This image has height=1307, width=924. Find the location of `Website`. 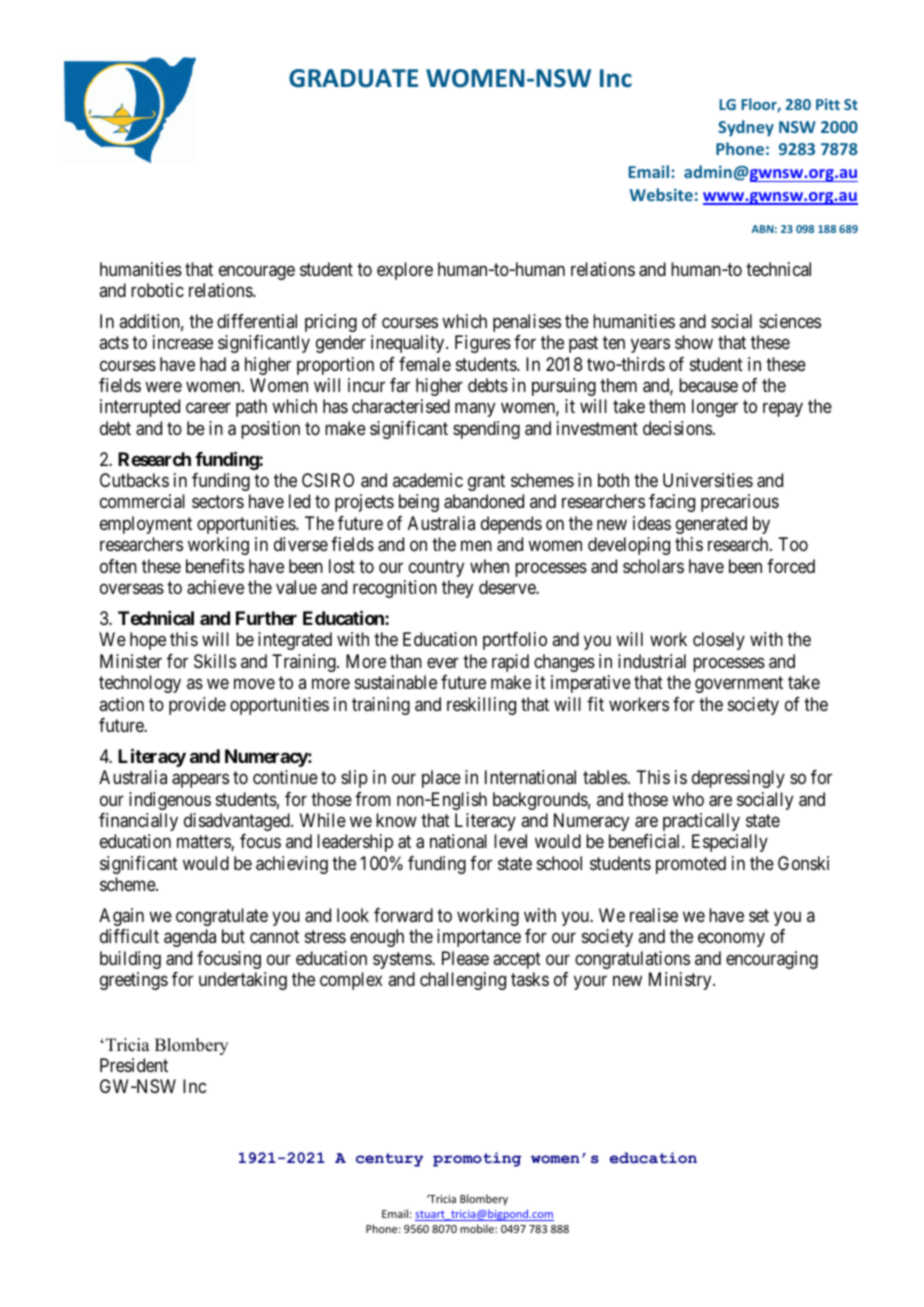

Website is located at coordinates (661, 194).
